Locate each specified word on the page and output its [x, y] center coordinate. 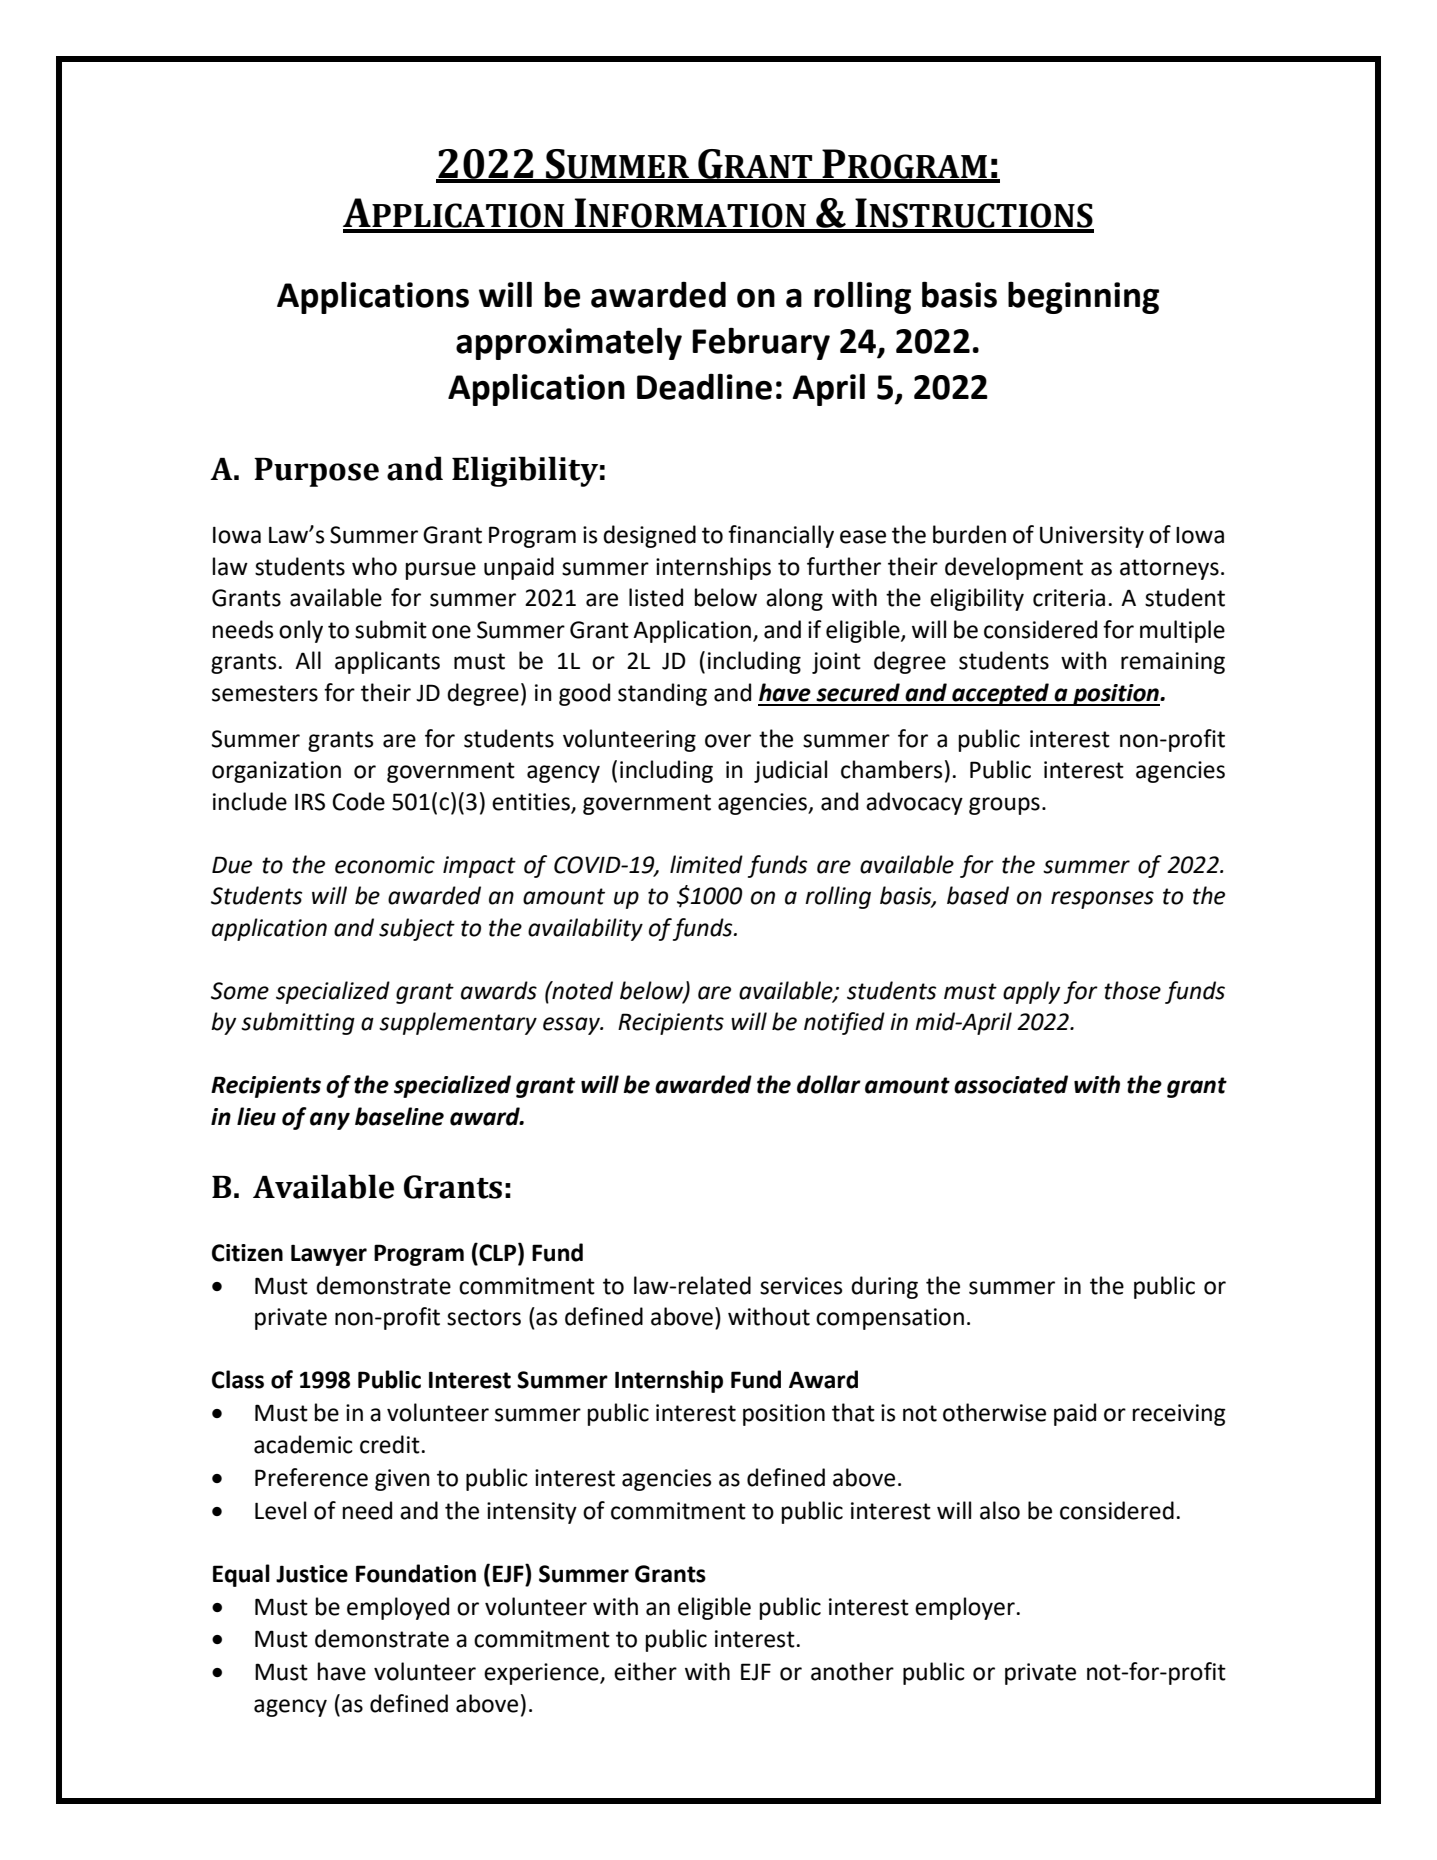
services [801, 1286]
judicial [790, 771]
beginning [1083, 297]
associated [1011, 1084]
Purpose [316, 472]
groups [1004, 806]
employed [398, 1608]
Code [358, 801]
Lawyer [329, 1255]
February [761, 343]
